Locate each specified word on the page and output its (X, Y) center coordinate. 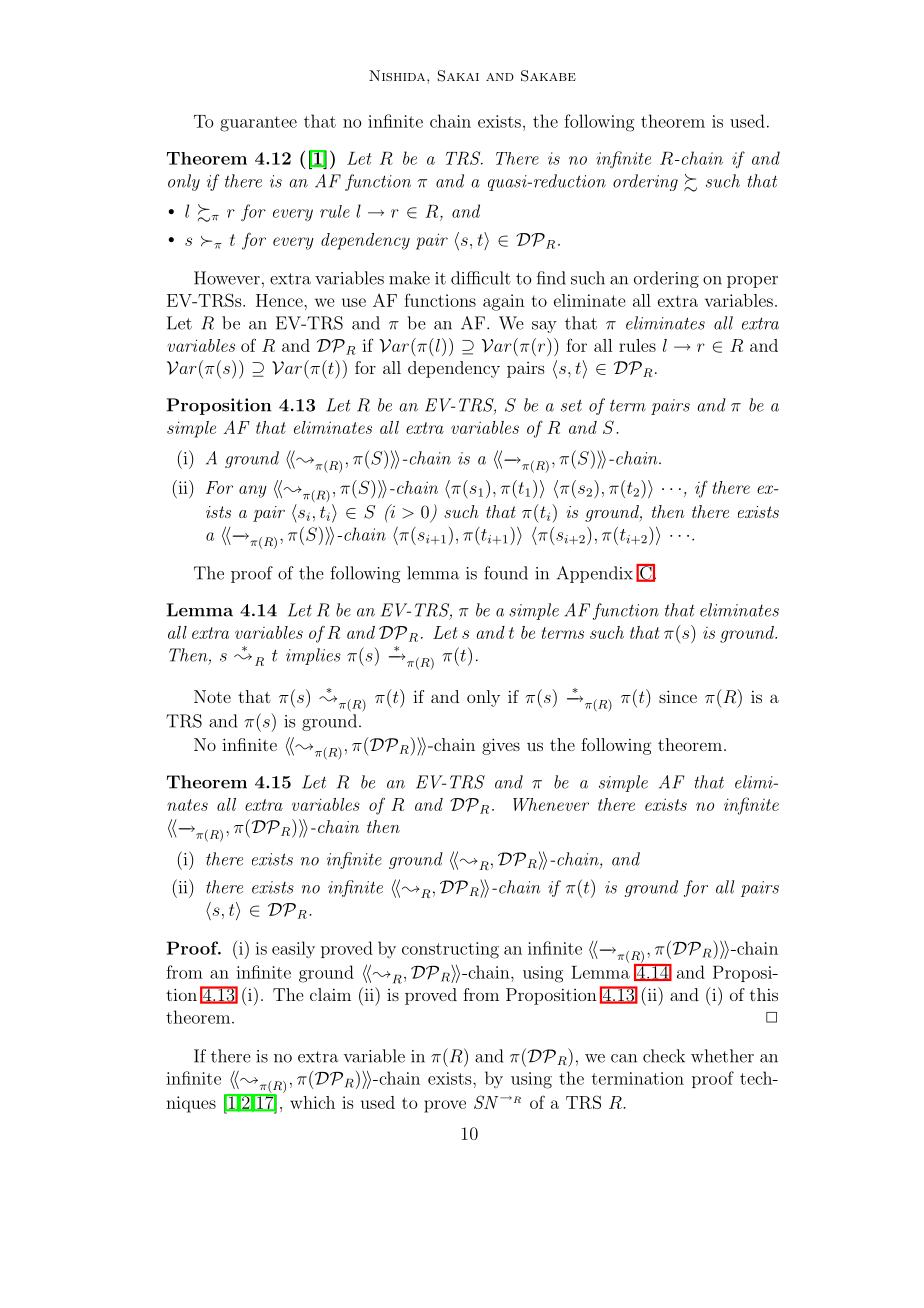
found (506, 573)
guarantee (258, 124)
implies (313, 656)
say (544, 327)
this (764, 994)
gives (501, 746)
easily (293, 949)
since (678, 696)
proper (752, 282)
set (571, 405)
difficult (481, 278)
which (312, 1102)
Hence (280, 300)
